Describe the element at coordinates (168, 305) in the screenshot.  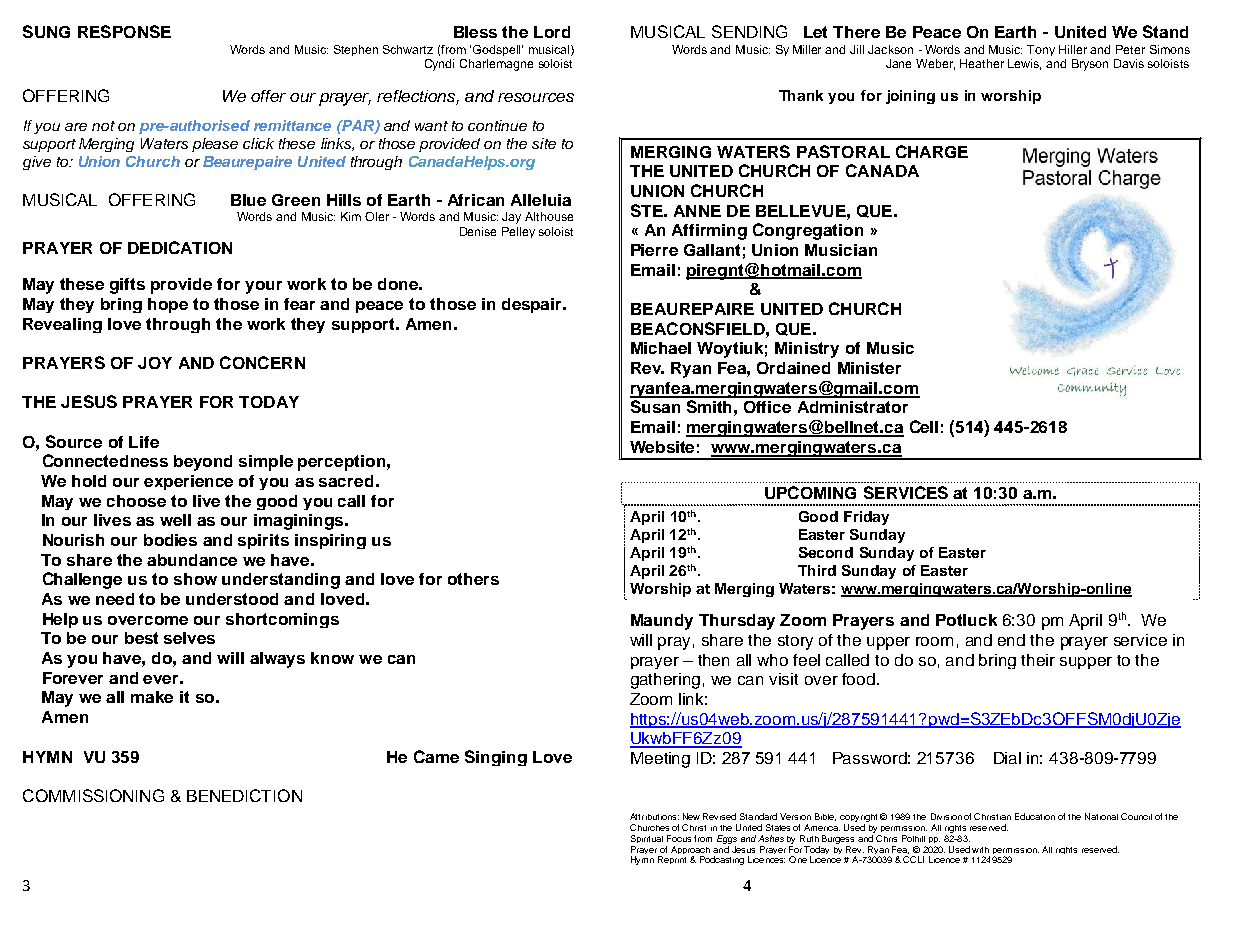
I see `hope` at that location.
